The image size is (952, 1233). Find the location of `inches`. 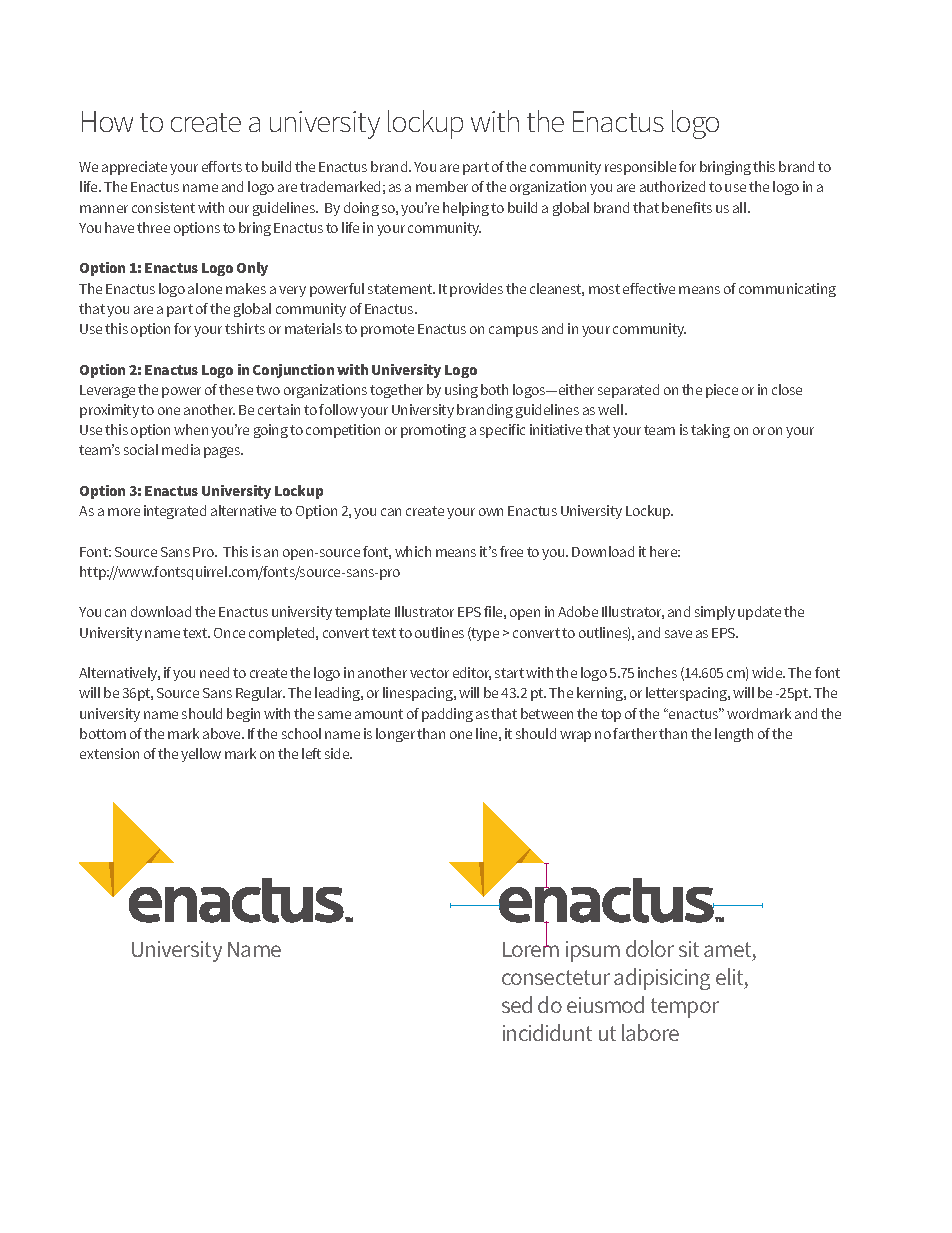

inches is located at coordinates (657, 672).
